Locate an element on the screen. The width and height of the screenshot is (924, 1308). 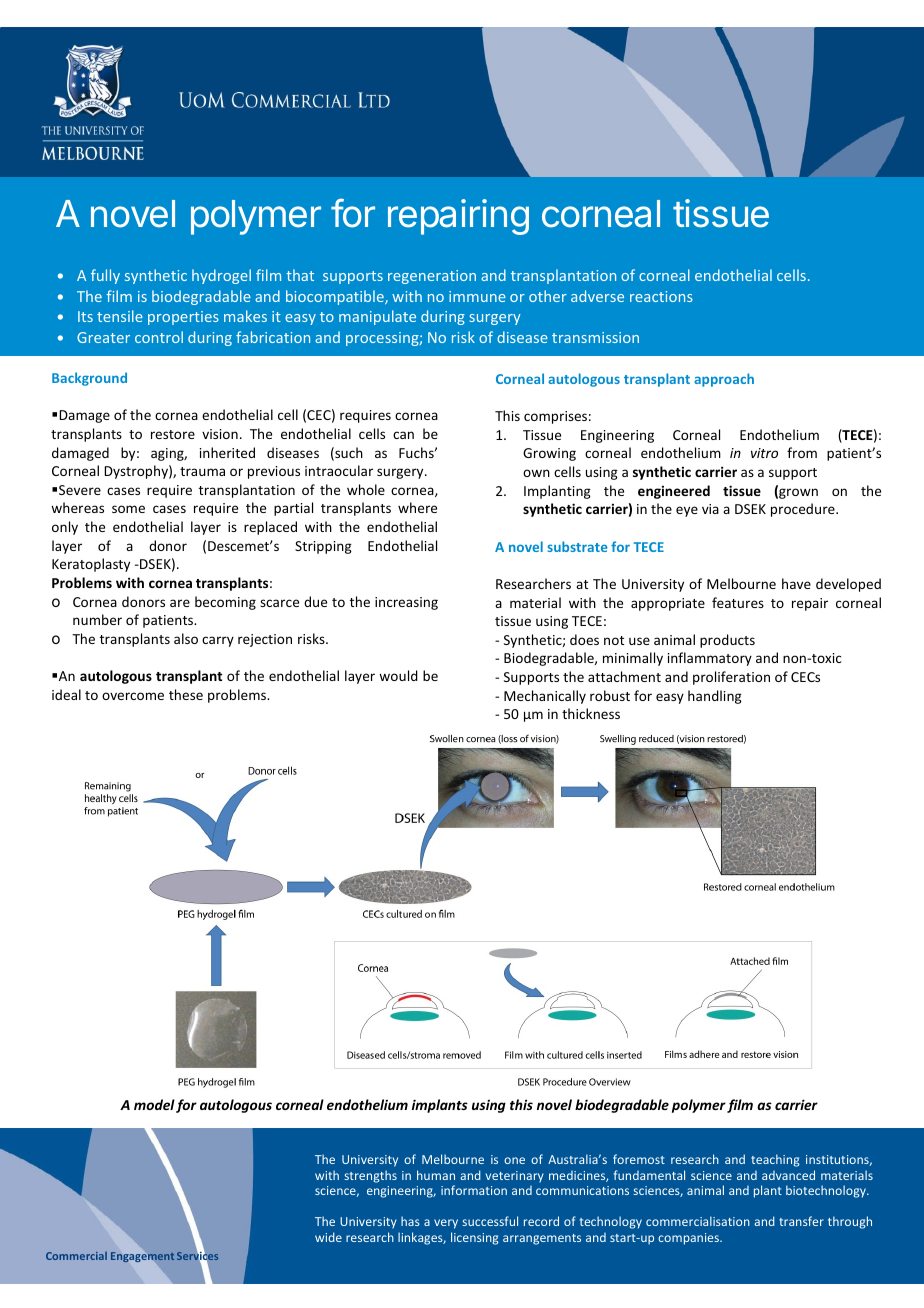
very is located at coordinates (446, 1224).
